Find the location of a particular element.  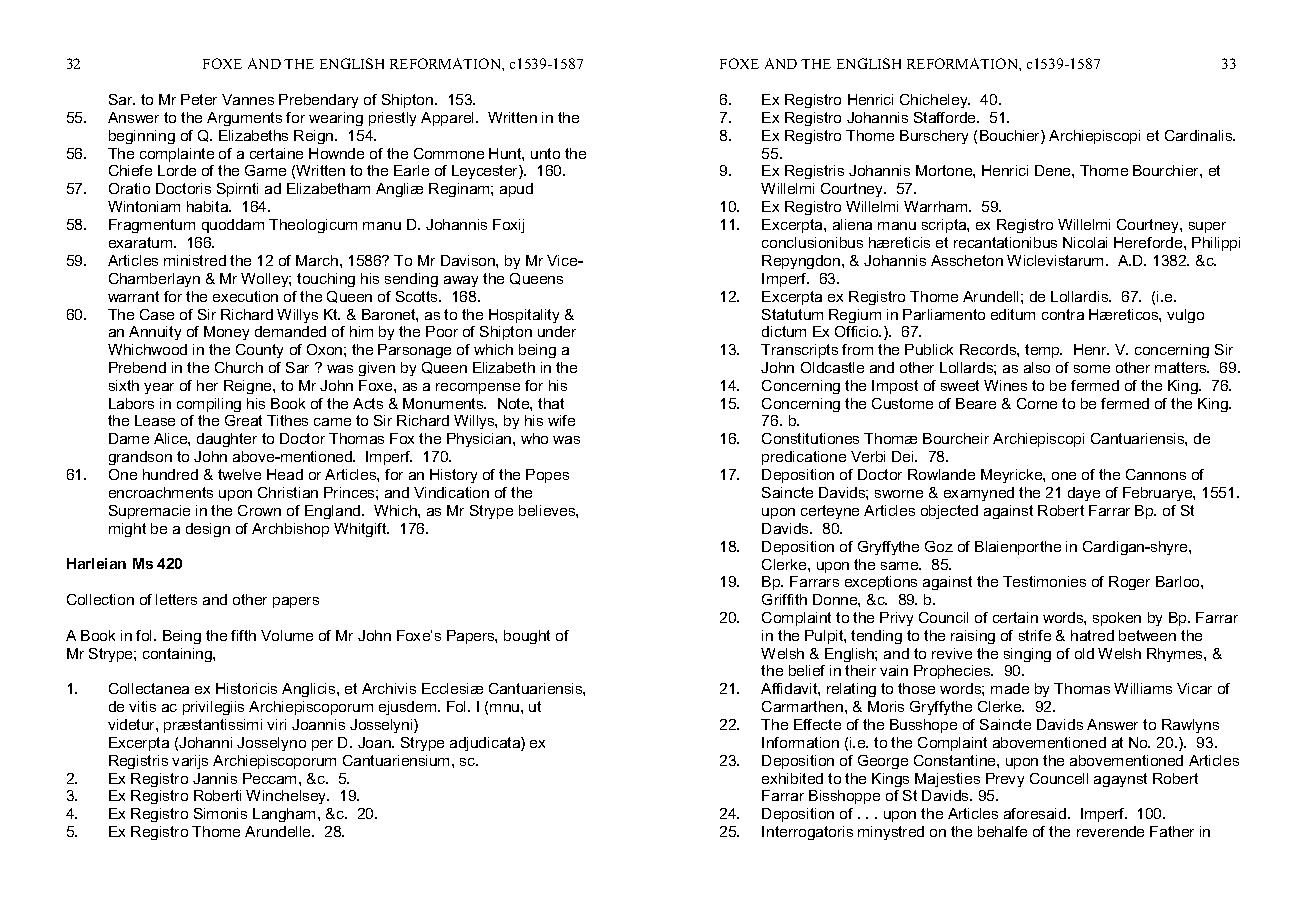

execution is located at coordinates (245, 296).
